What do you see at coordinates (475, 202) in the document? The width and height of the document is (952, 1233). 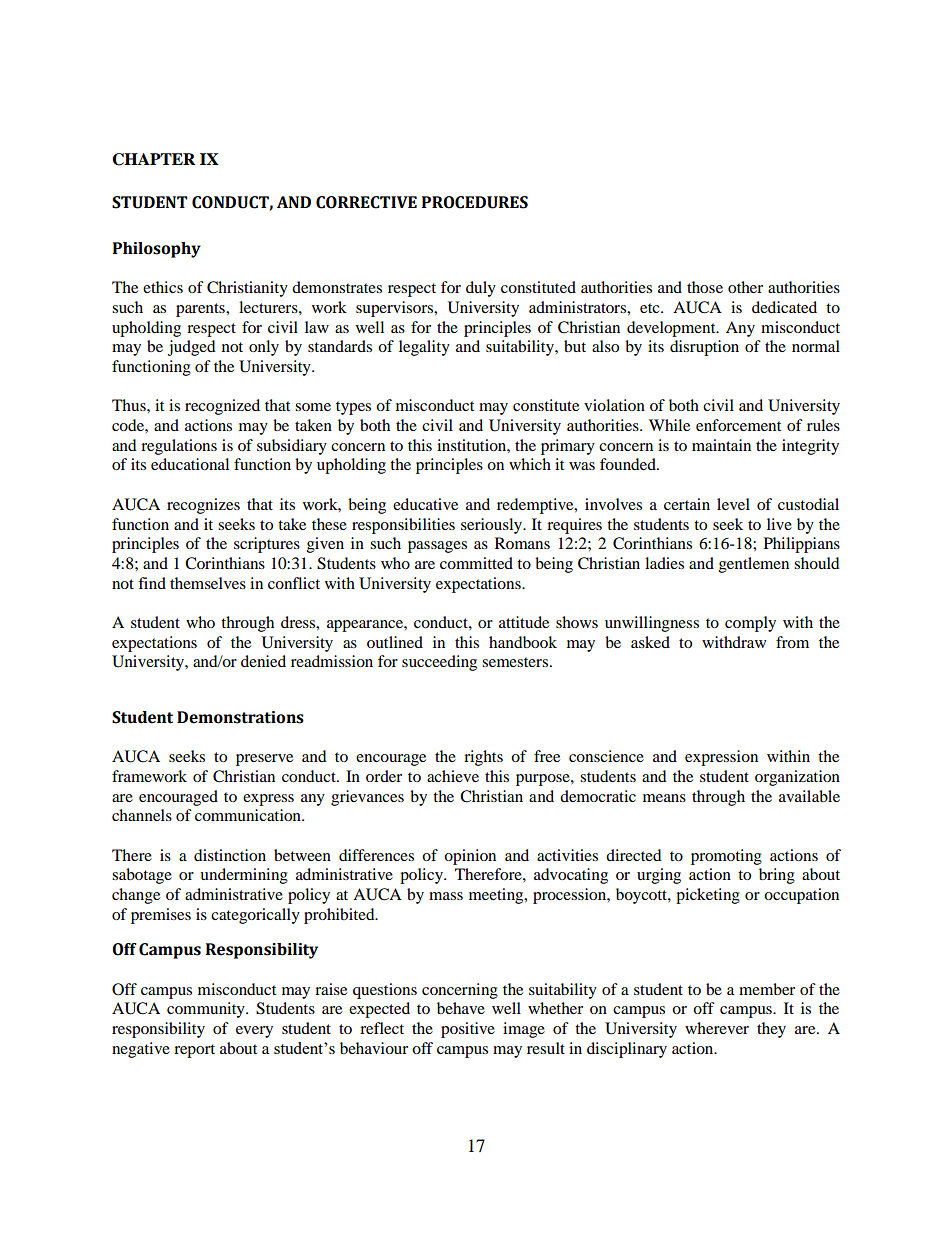 I see `PROCEDURES` at bounding box center [475, 202].
